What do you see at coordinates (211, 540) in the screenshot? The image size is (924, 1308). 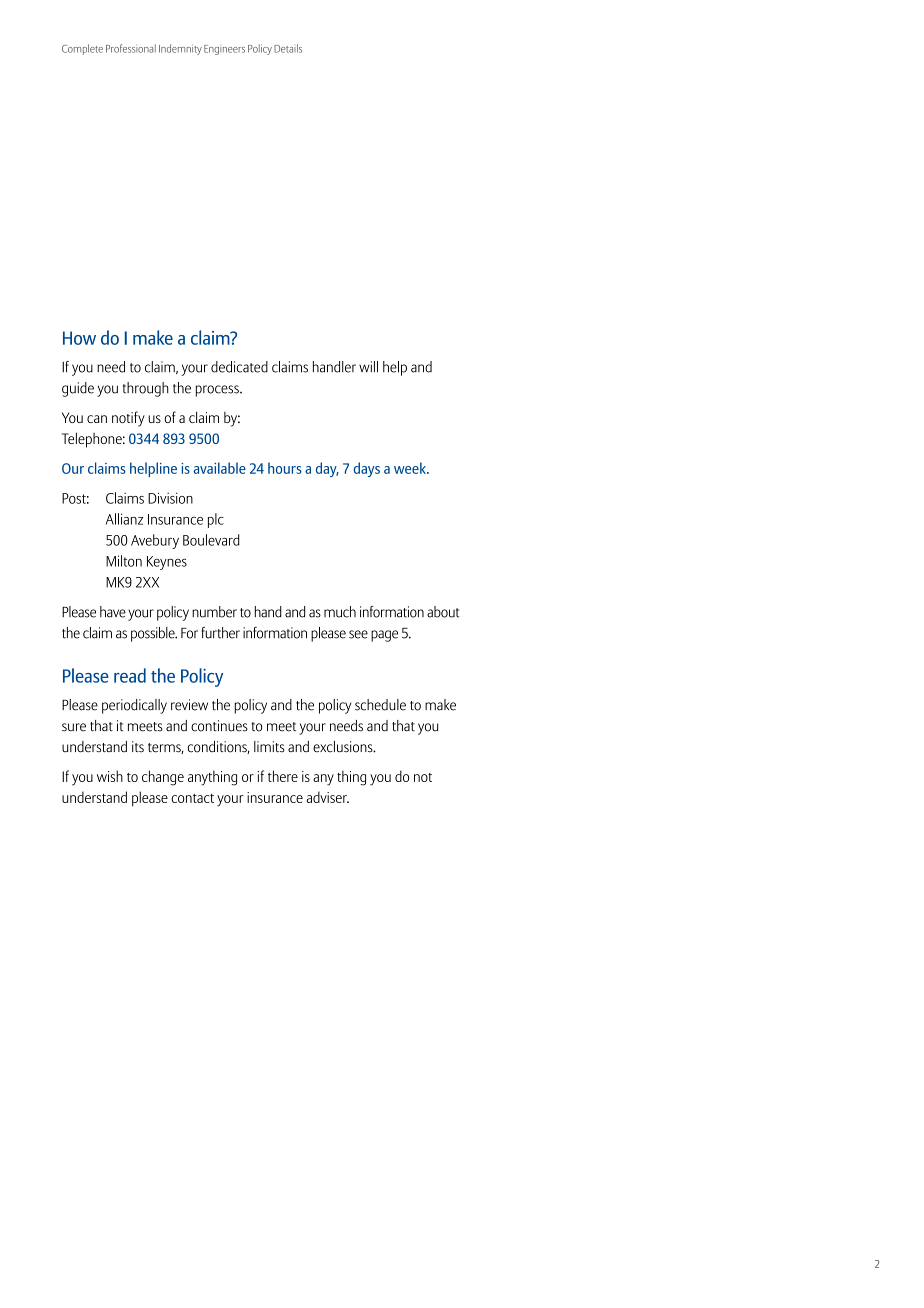 I see `Boulevard` at bounding box center [211, 540].
